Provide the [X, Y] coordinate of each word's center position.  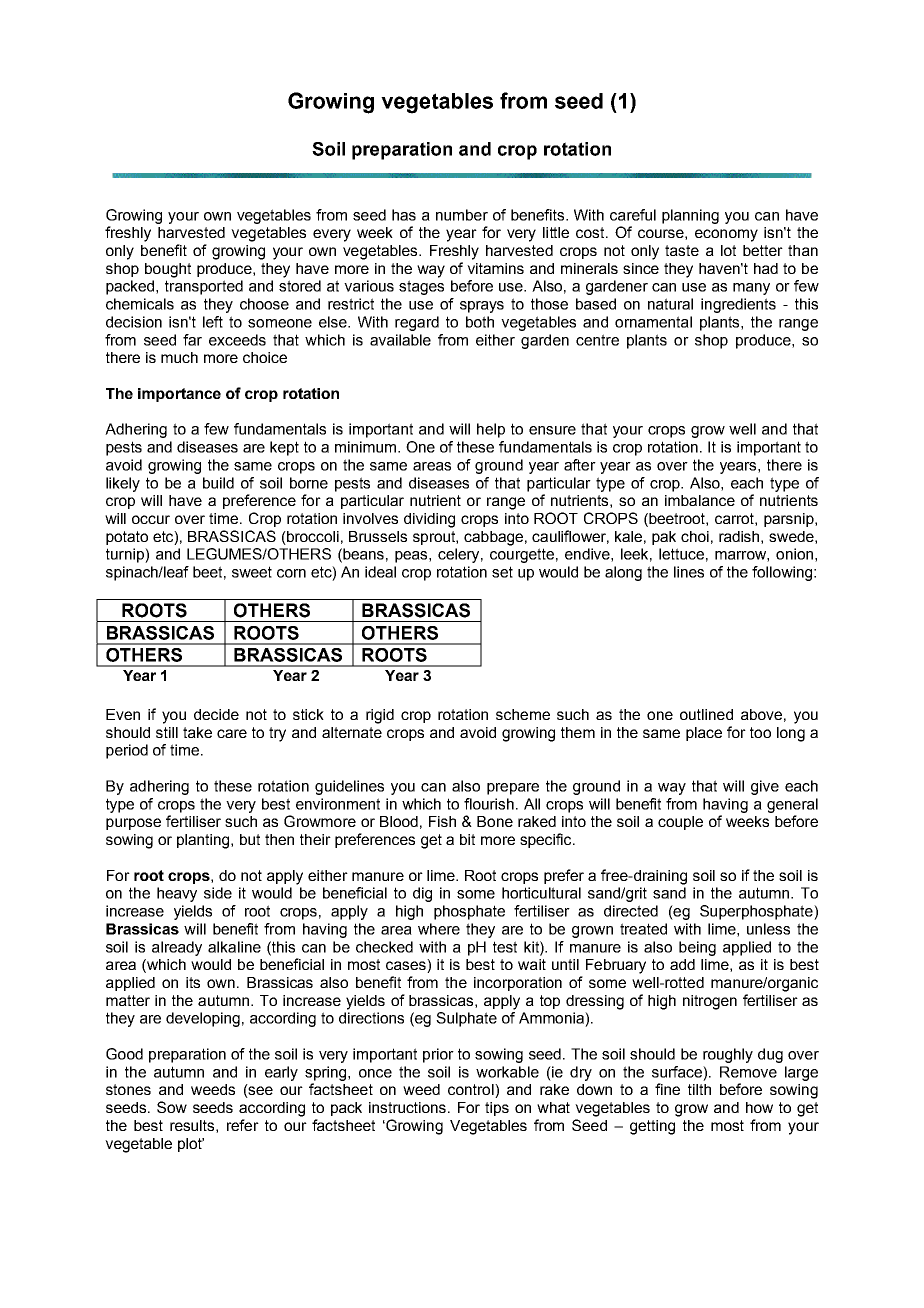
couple [680, 823]
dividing [429, 520]
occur [151, 519]
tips [497, 1109]
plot [191, 1145]
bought [168, 270]
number [462, 215]
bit [467, 839]
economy [726, 235]
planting [204, 841]
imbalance [700, 500]
